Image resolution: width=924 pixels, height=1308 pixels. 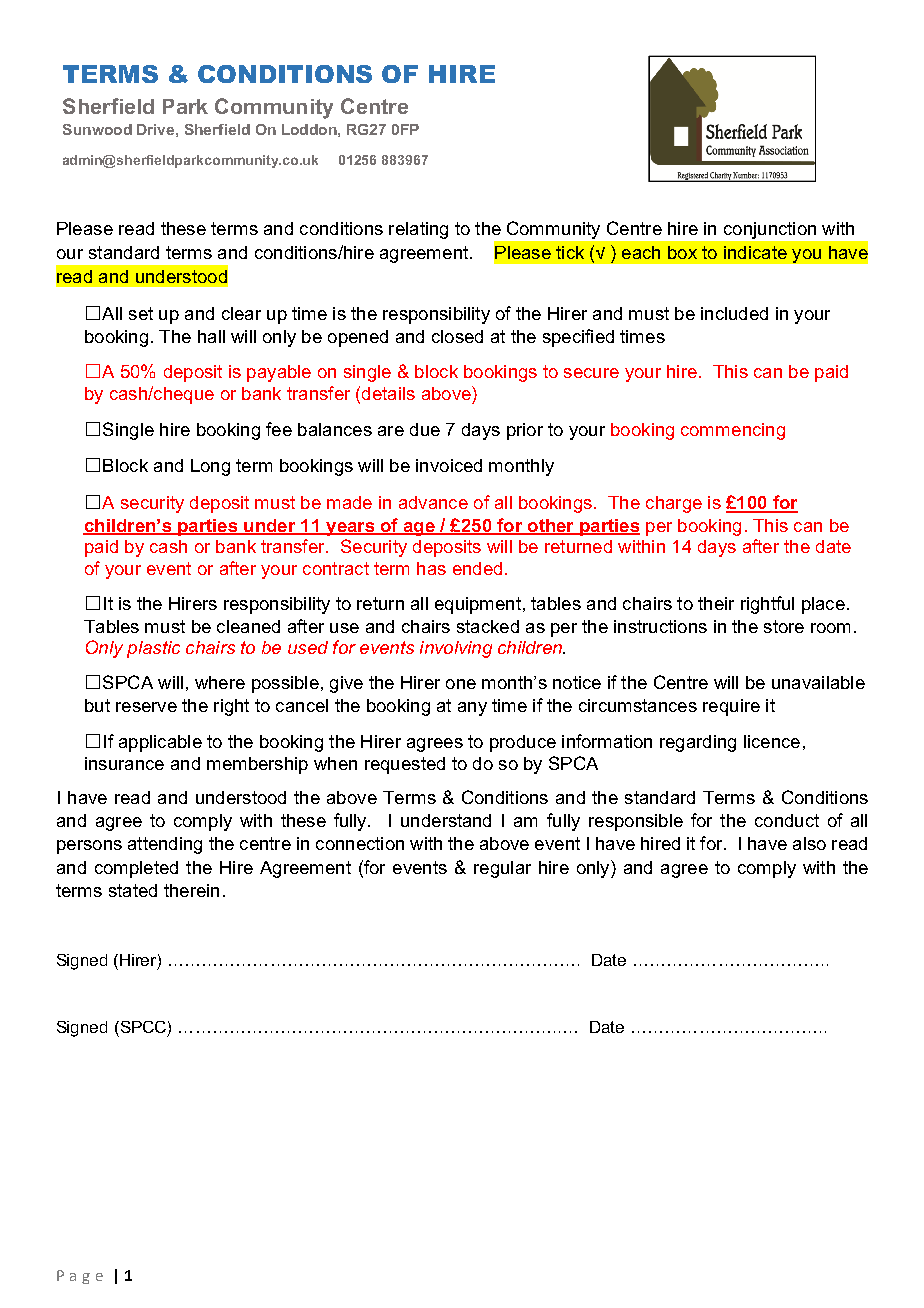 I want to click on attending, so click(x=165, y=845).
